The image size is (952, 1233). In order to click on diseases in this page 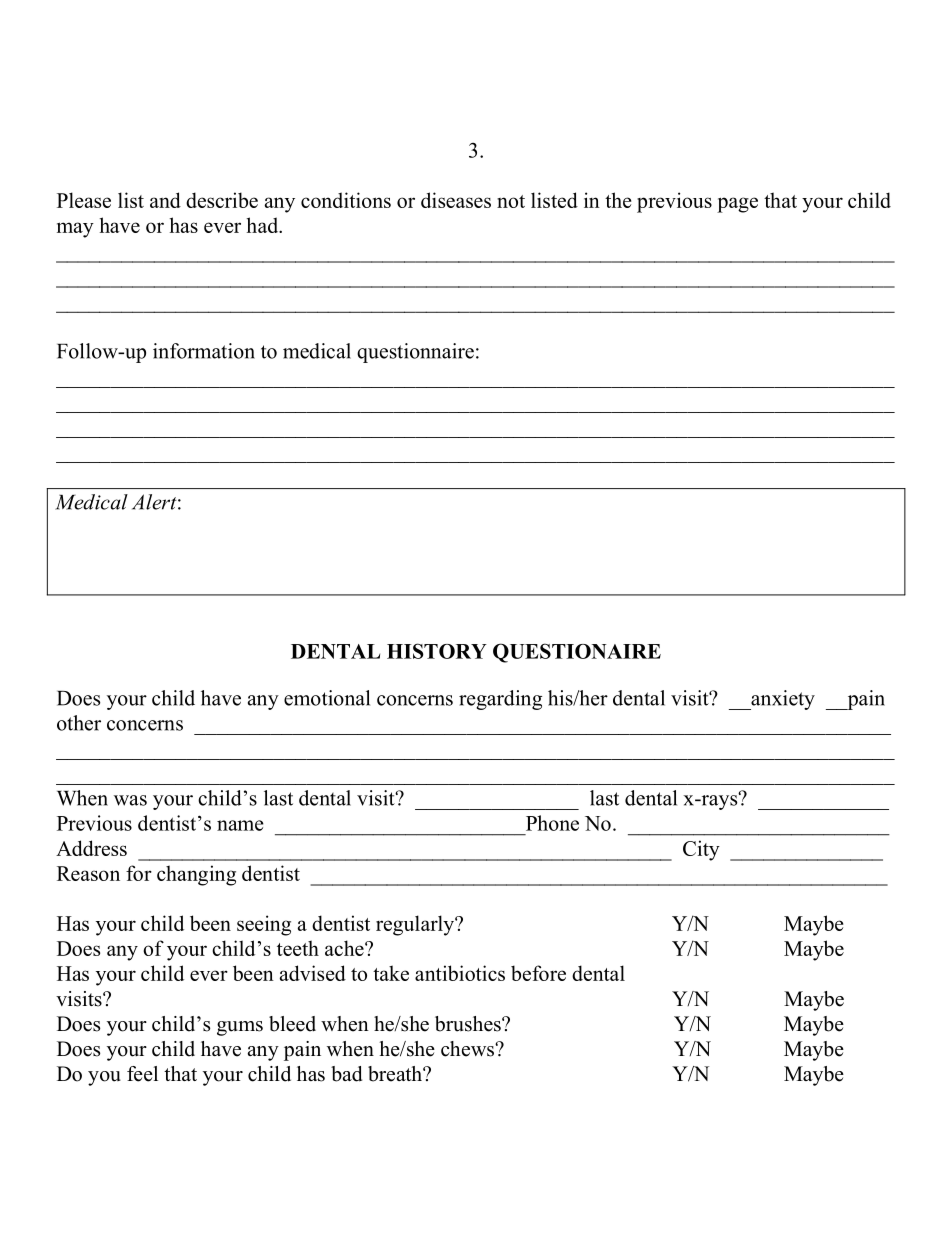, I will do `click(456, 200)`.
